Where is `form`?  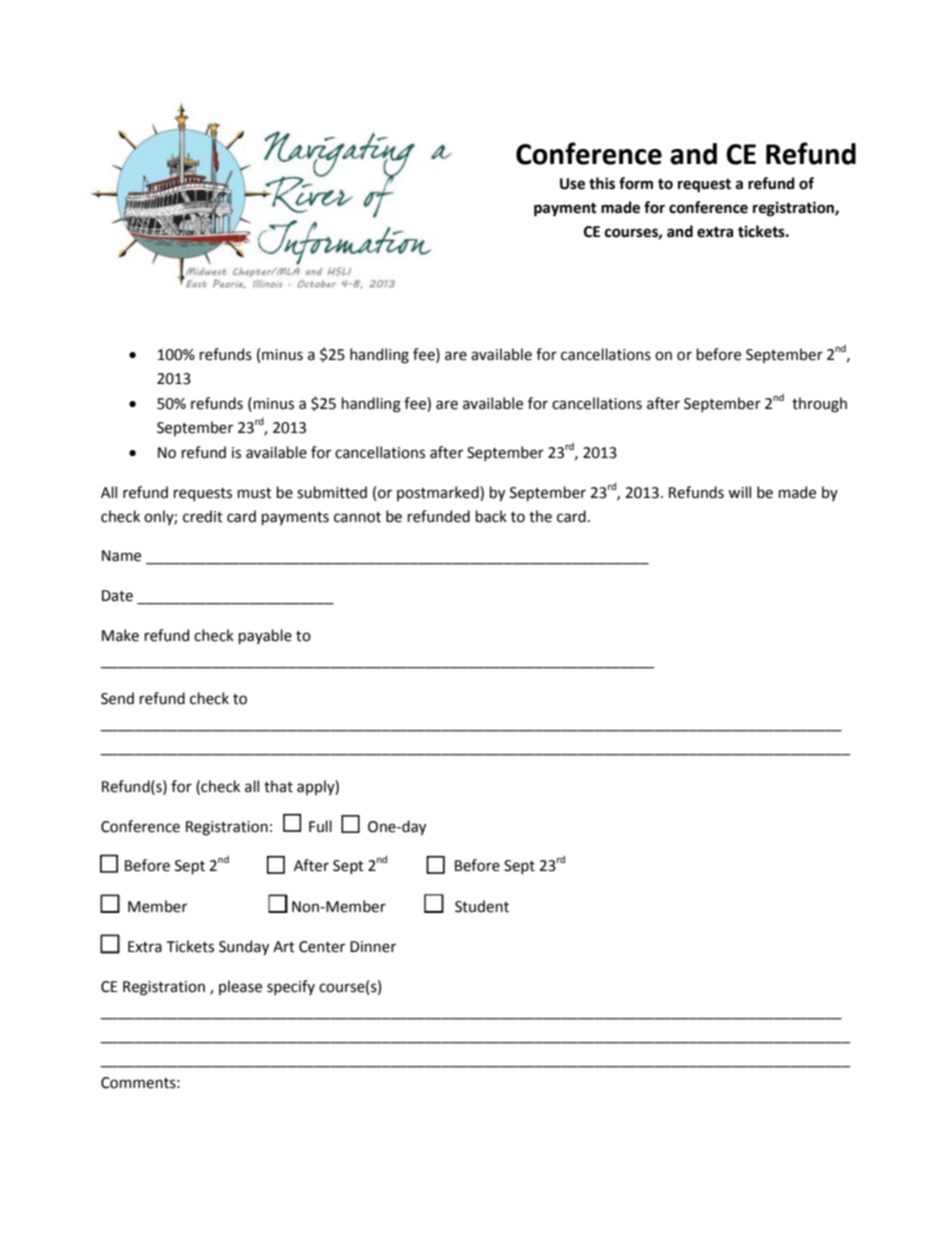
form is located at coordinates (636, 183).
